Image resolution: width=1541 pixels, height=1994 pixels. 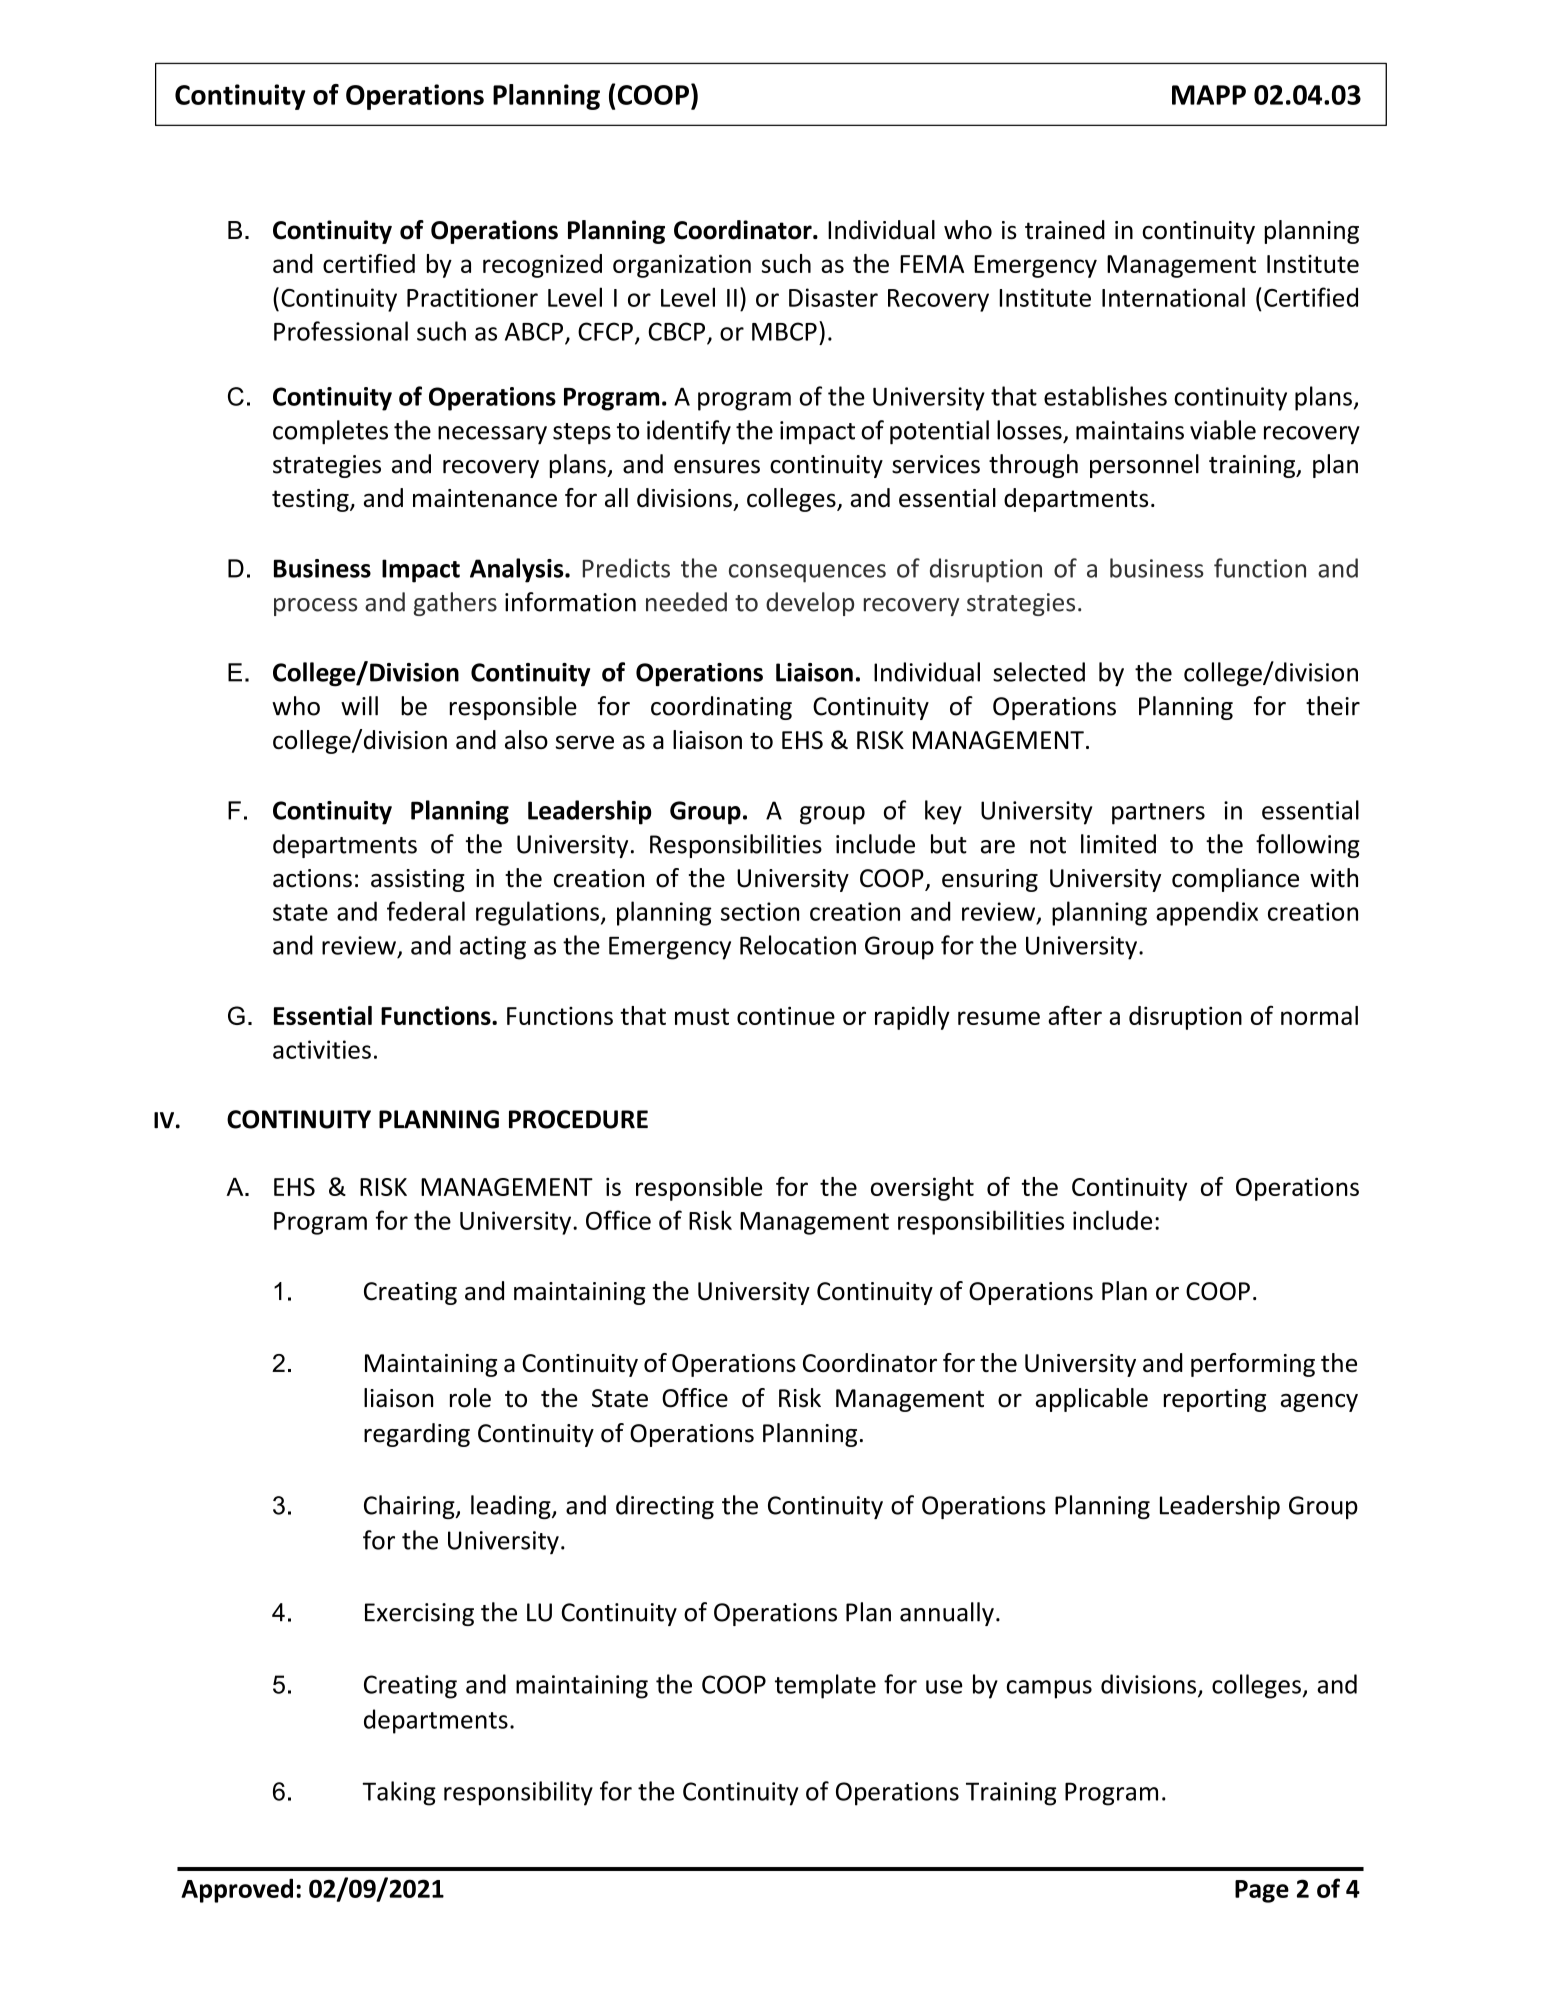 What do you see at coordinates (1333, 706) in the screenshot?
I see `their` at bounding box center [1333, 706].
